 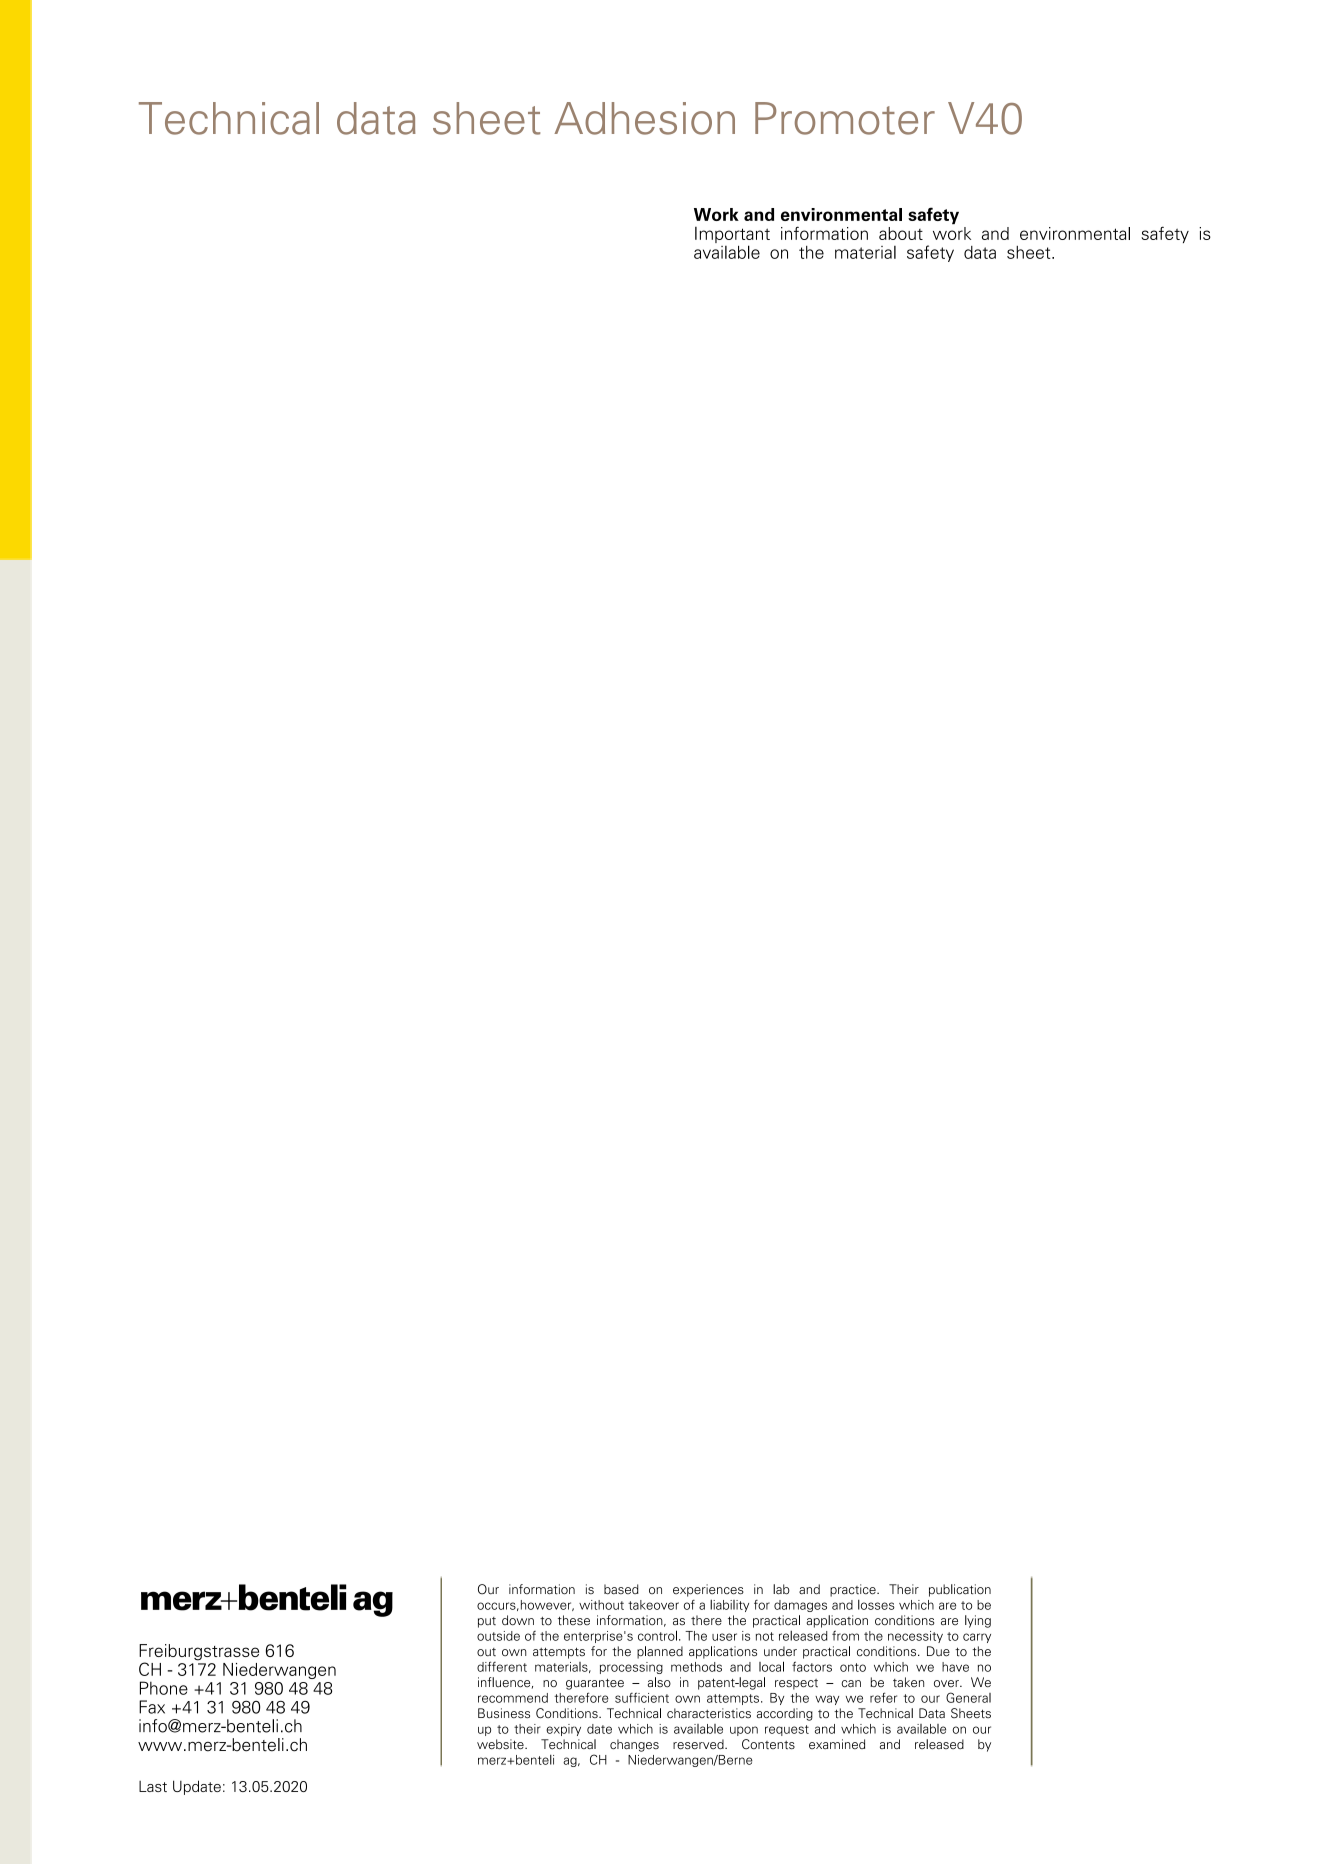 What do you see at coordinates (960, 1590) in the page?
I see `publication` at bounding box center [960, 1590].
